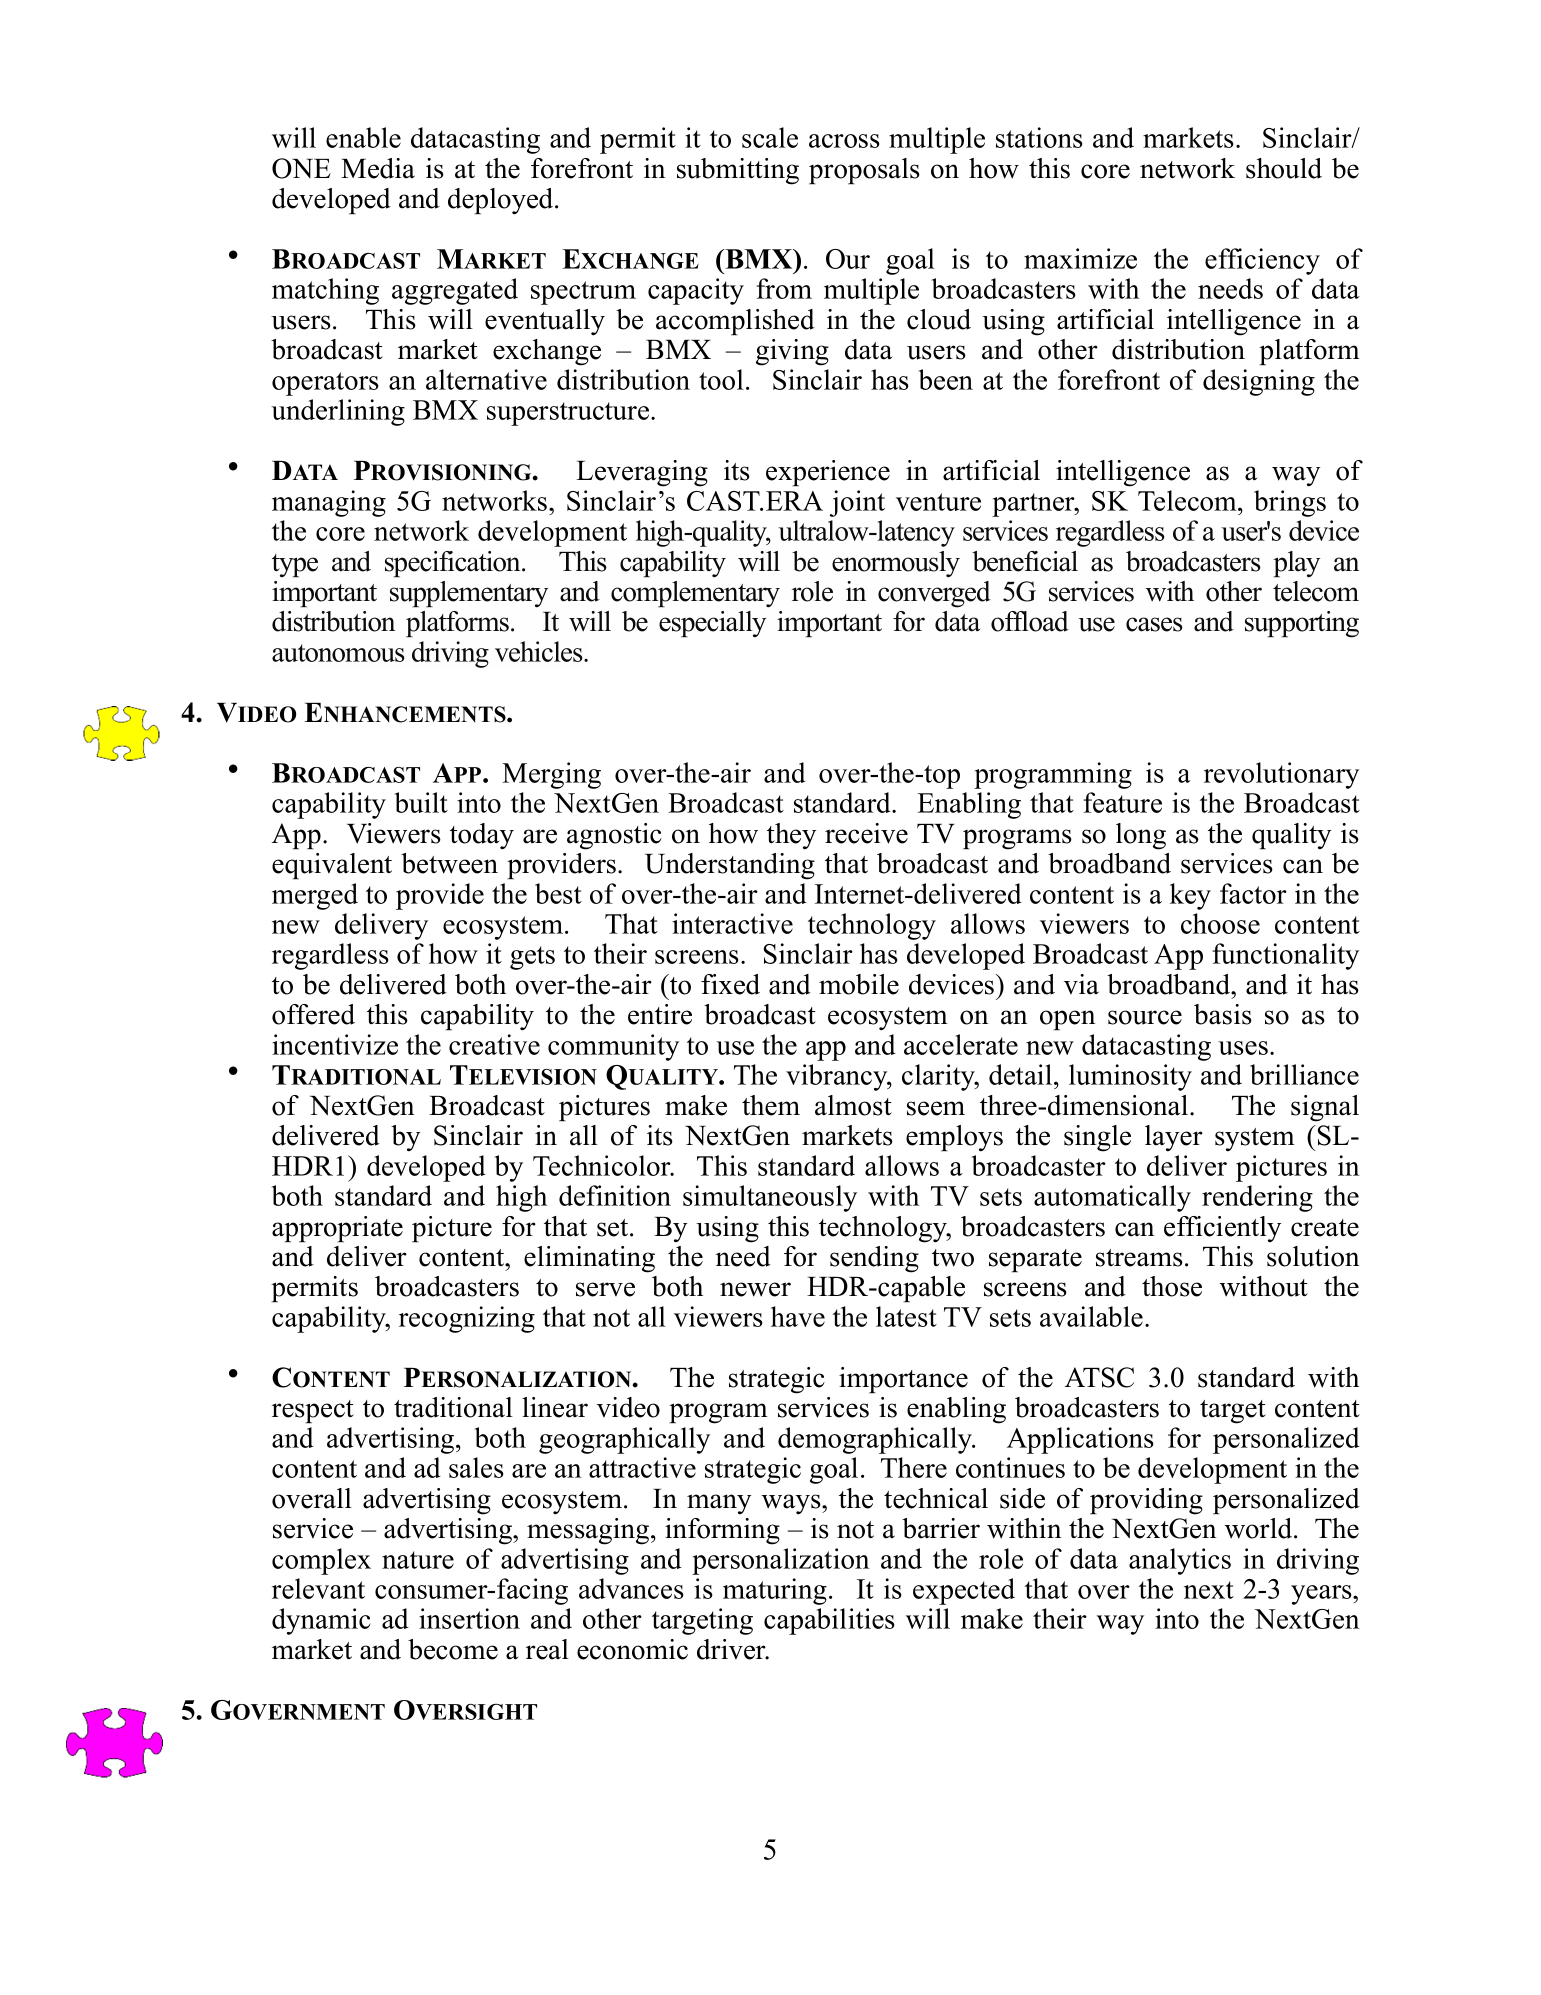 The width and height of the page is (1541, 1995). Describe the element at coordinates (864, 171) in the page. I see `proposals` at that location.
